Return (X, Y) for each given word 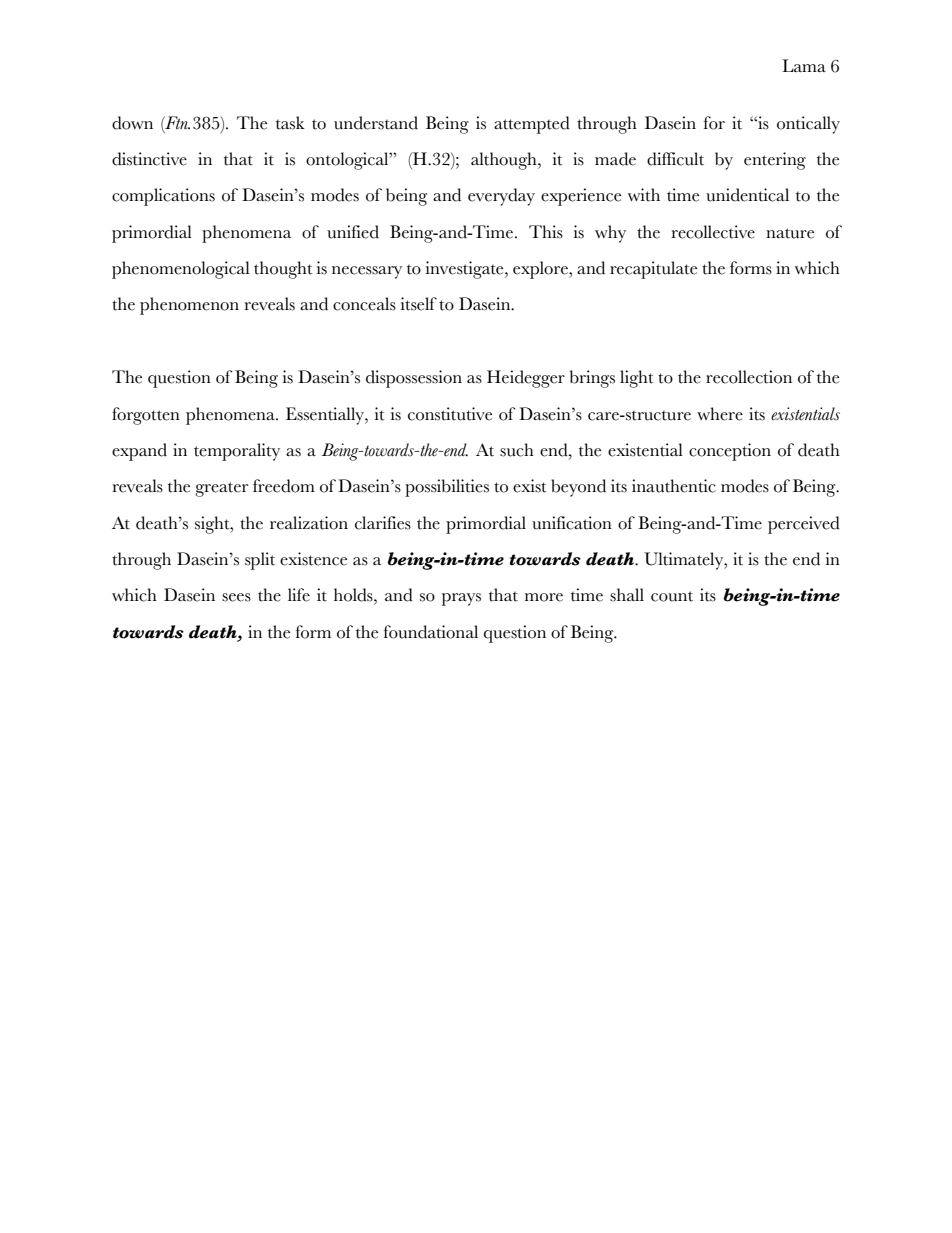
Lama (804, 65)
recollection (749, 377)
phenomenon (189, 306)
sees (236, 597)
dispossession (414, 379)
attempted (532, 125)
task (290, 123)
